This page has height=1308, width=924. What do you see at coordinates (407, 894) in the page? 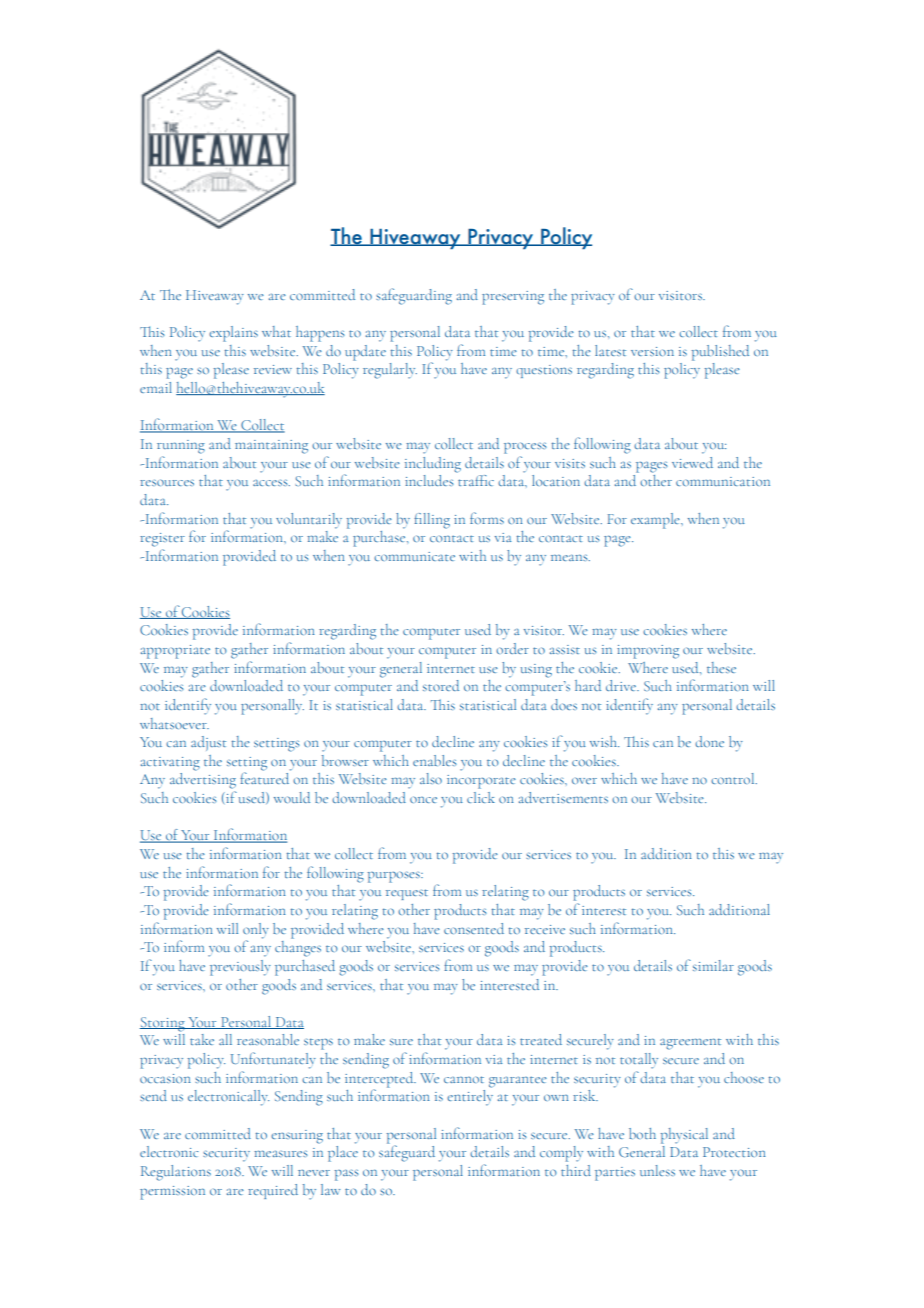
I see `request` at bounding box center [407, 894].
